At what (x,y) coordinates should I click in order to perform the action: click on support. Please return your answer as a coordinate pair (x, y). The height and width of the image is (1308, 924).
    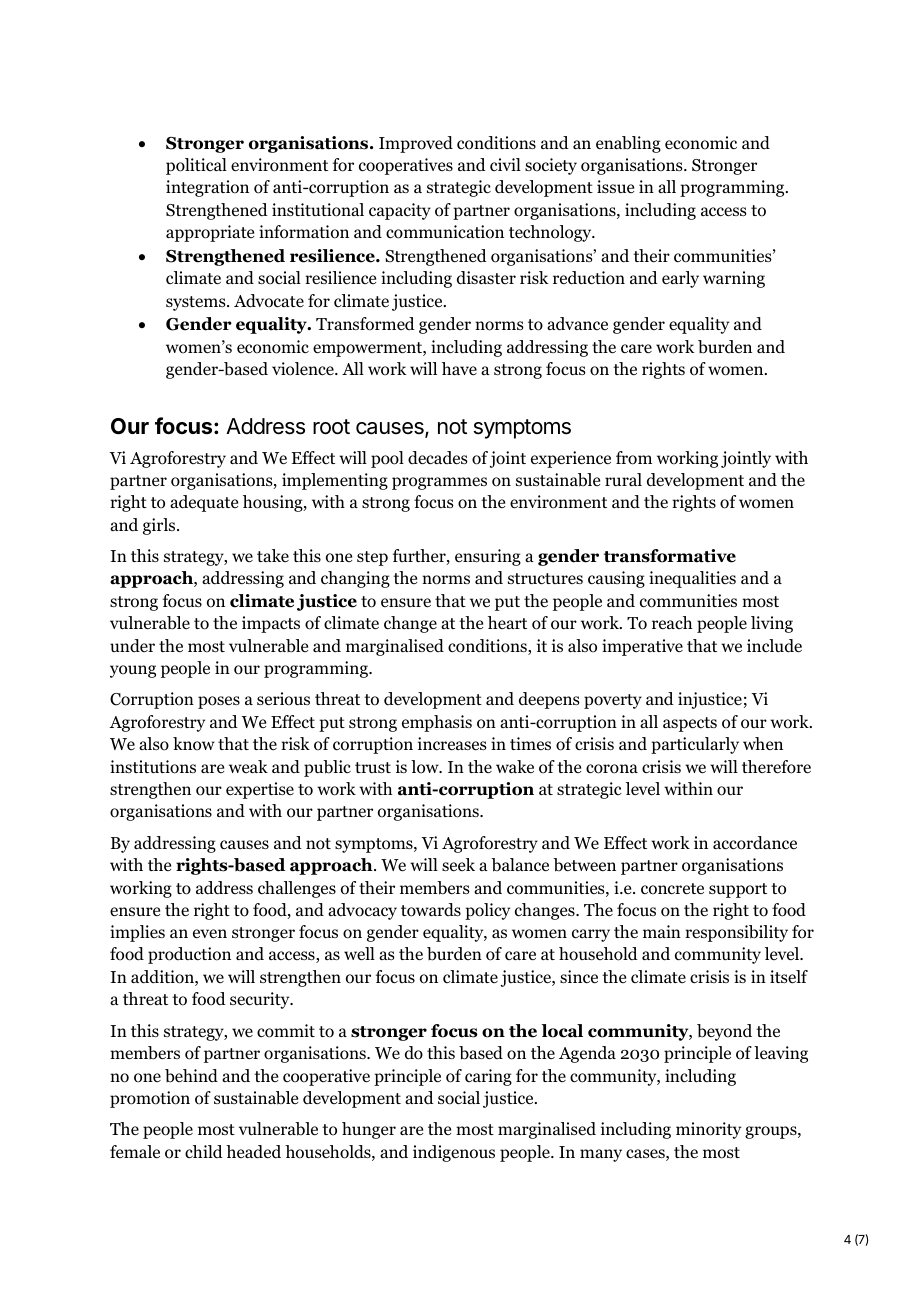
    Looking at the image, I should click on (738, 890).
